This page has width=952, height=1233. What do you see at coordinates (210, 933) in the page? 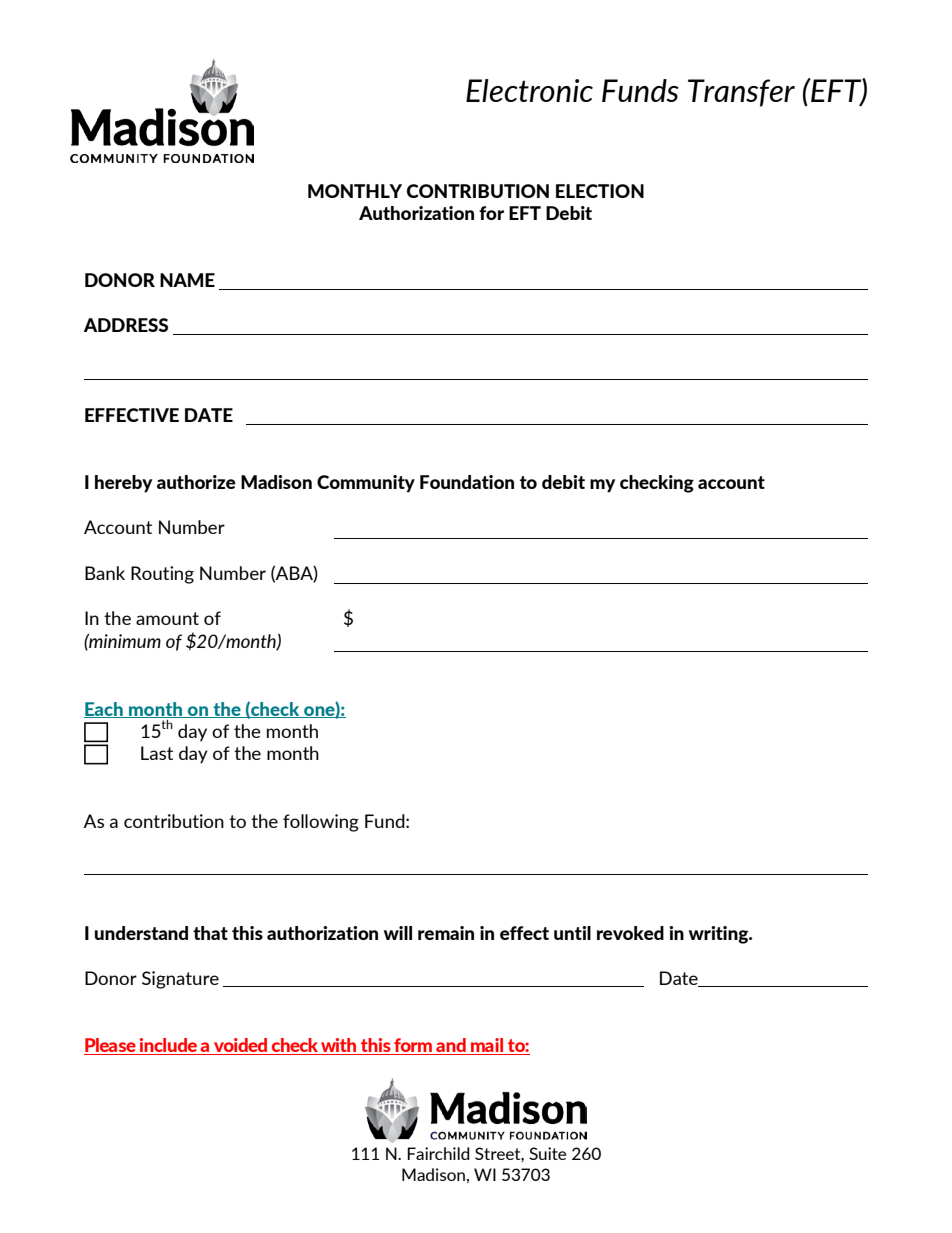
I see `that` at bounding box center [210, 933].
